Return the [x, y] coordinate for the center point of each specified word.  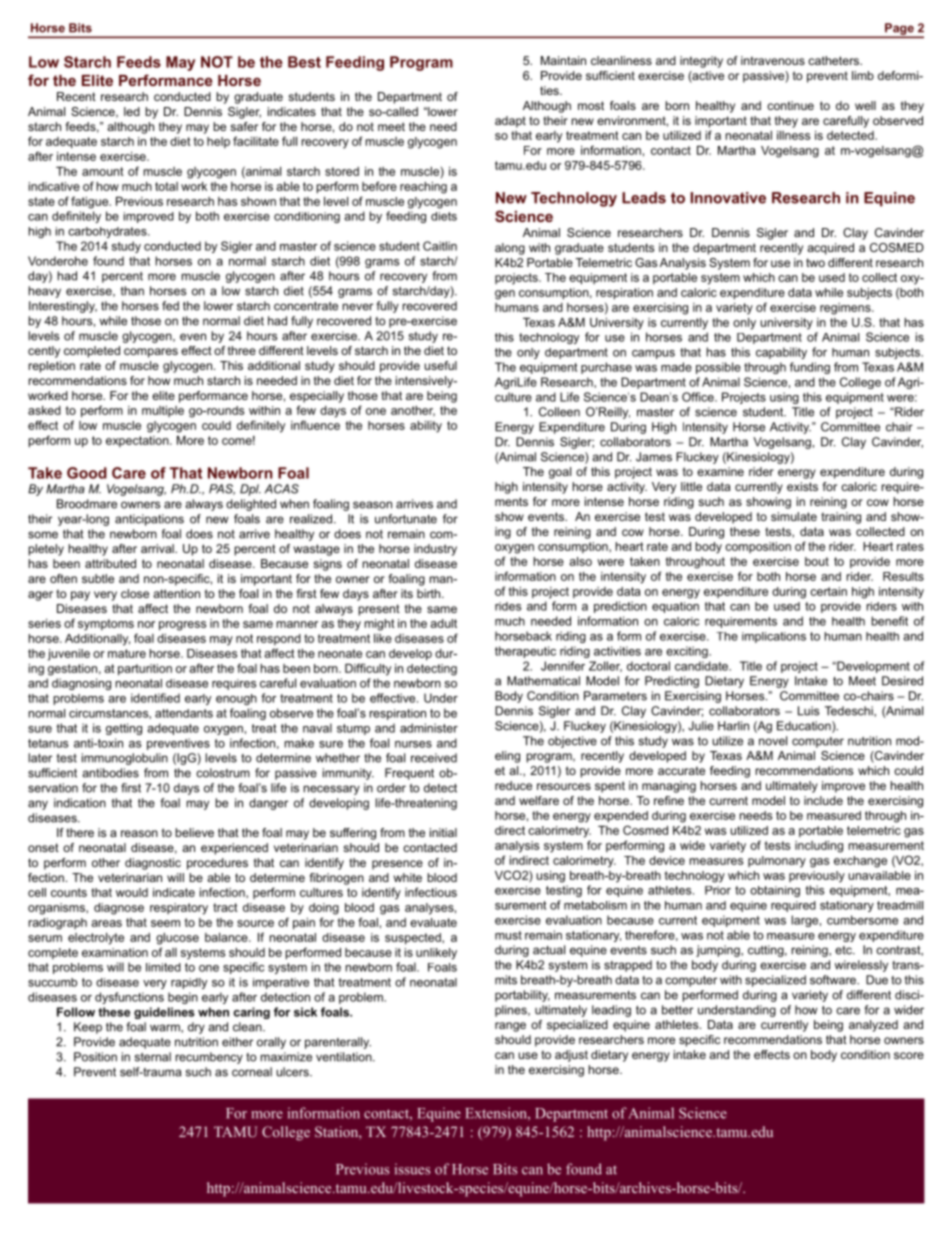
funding [810, 368]
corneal [252, 1072]
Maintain [563, 60]
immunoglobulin [125, 759]
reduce [513, 785]
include [823, 800]
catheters [834, 60]
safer [244, 126]
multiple [163, 411]
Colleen [559, 412]
